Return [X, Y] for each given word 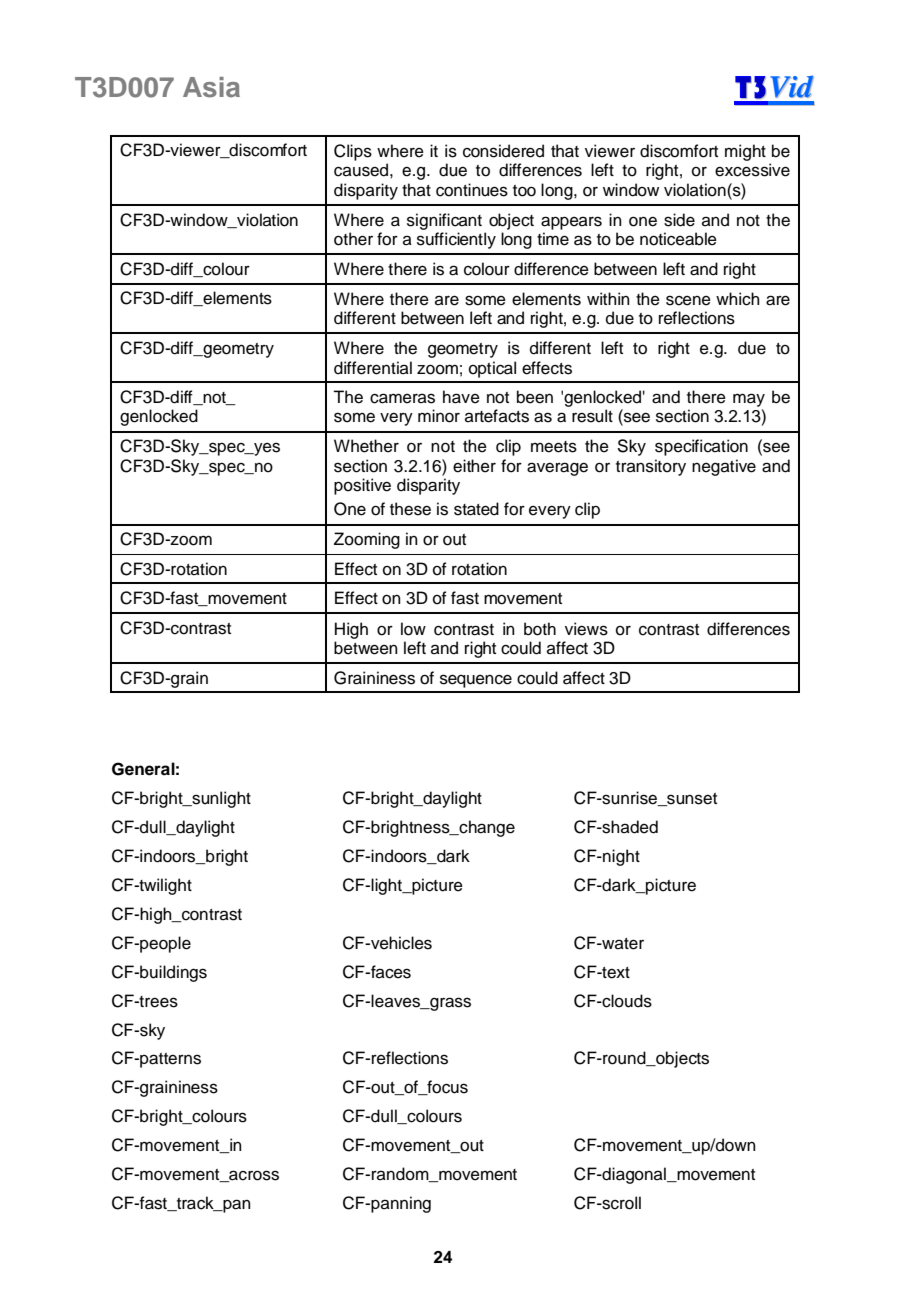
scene [688, 300]
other [353, 239]
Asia [211, 87]
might [745, 152]
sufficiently [456, 240]
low [413, 629]
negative [724, 467]
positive [362, 486]
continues [472, 190]
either [474, 466]
